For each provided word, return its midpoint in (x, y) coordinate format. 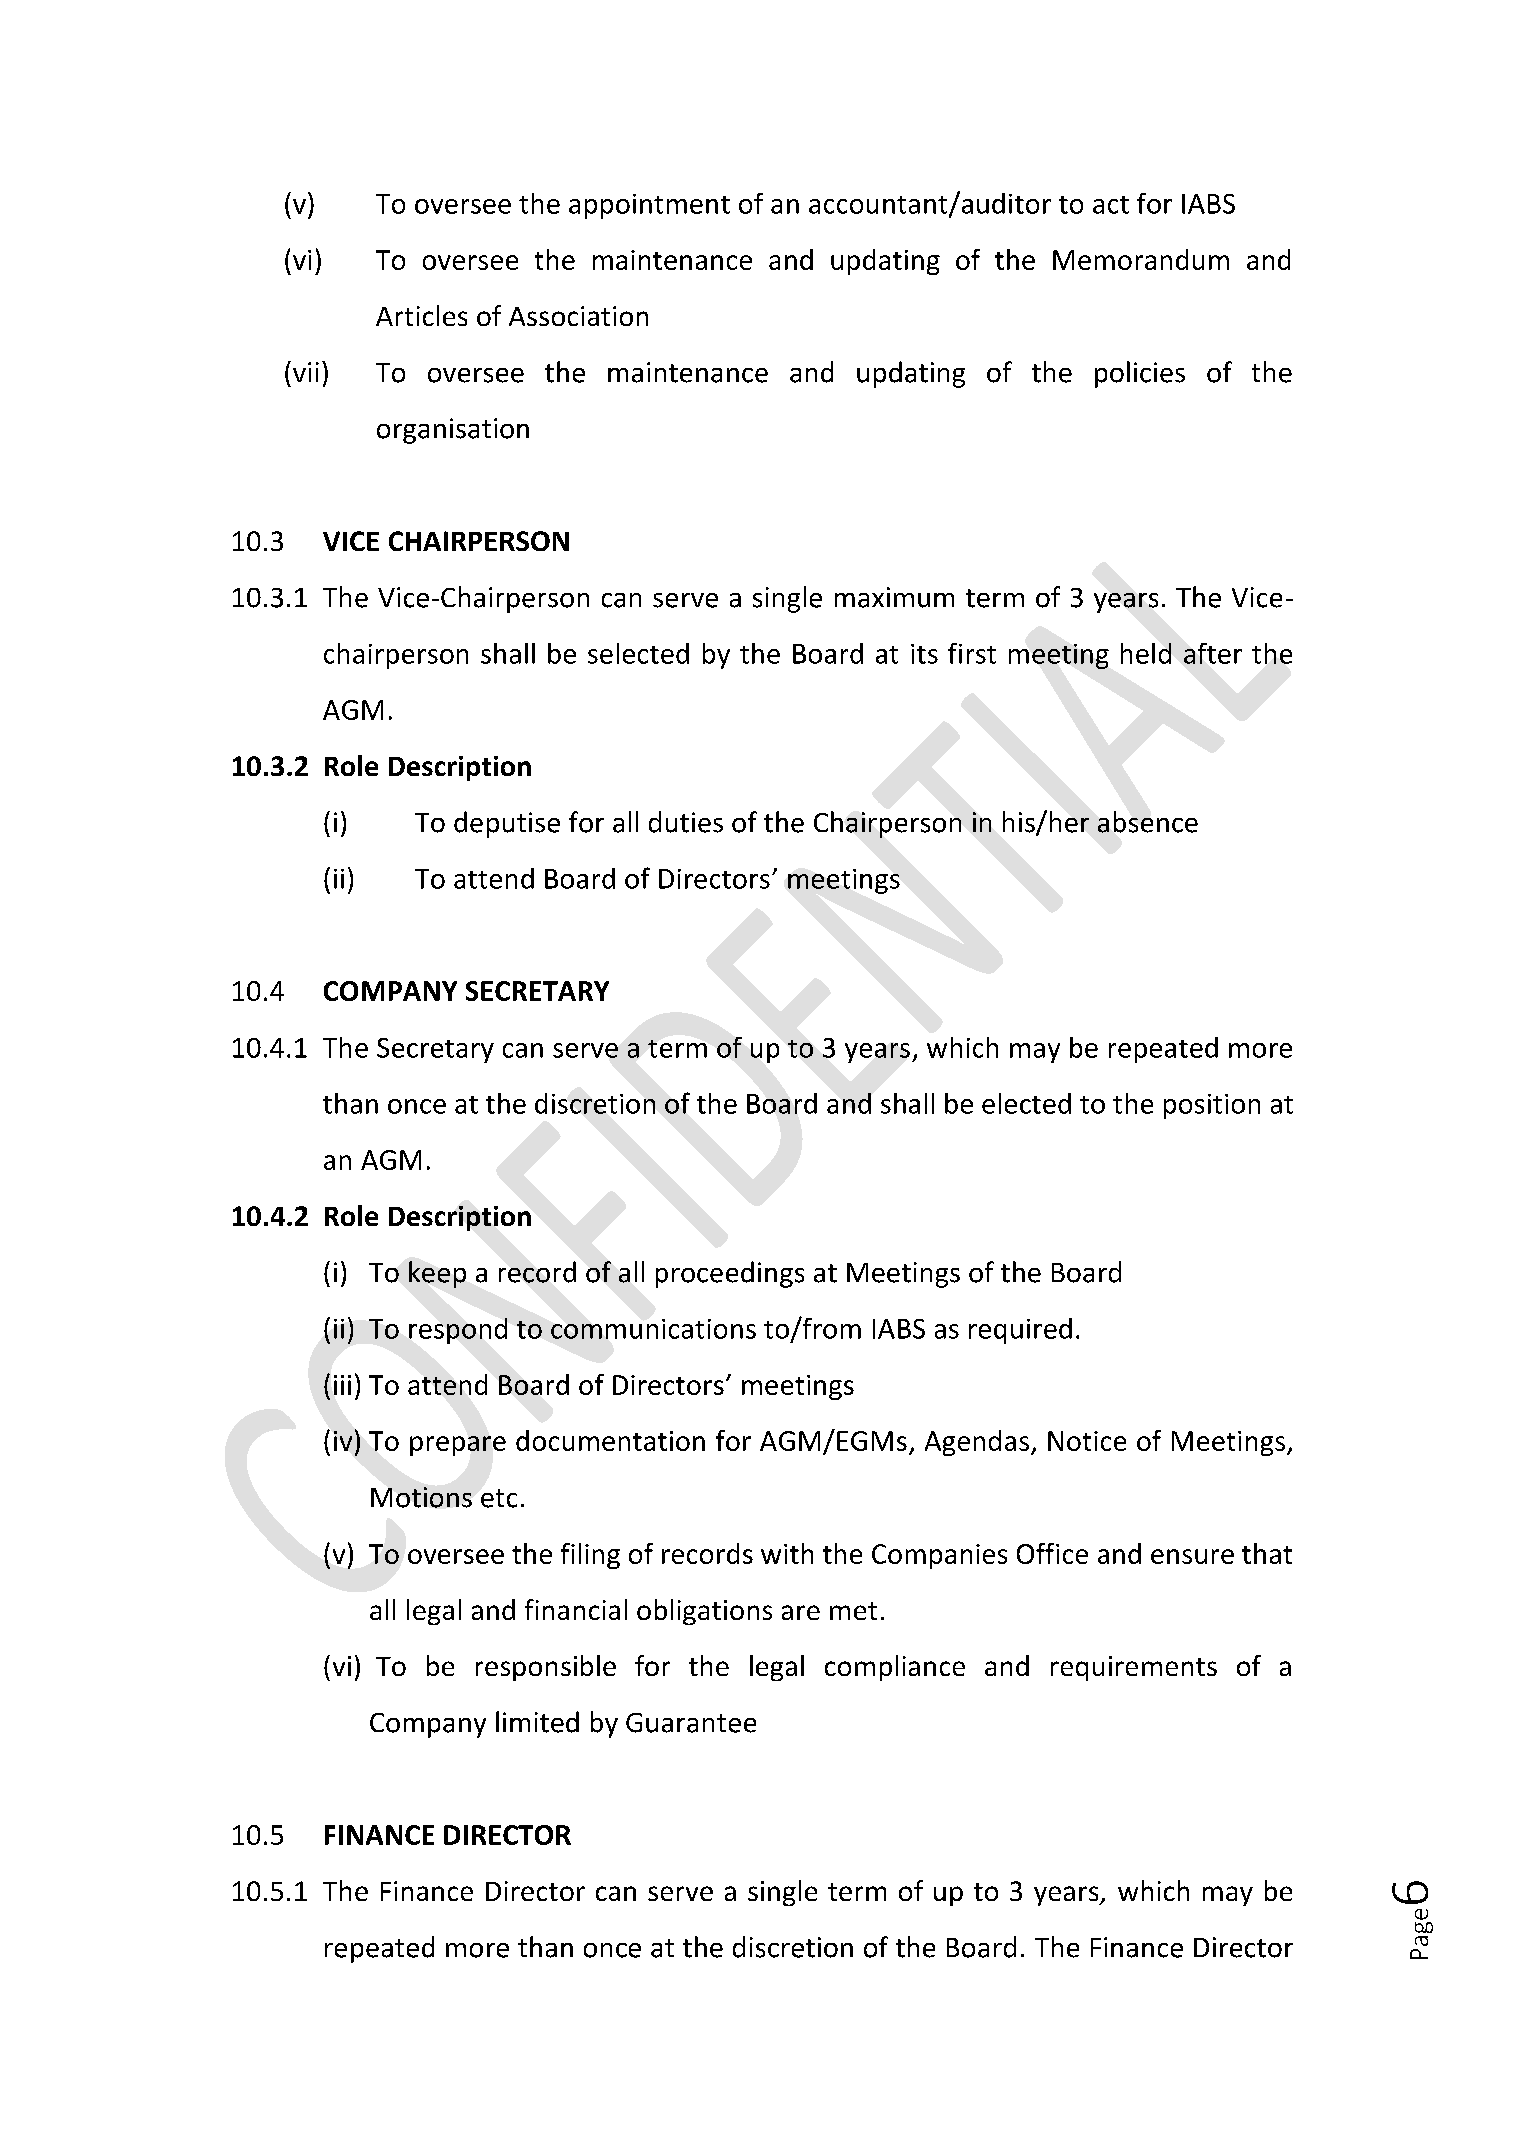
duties (686, 822)
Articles (421, 315)
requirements (1134, 1668)
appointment (649, 206)
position (1212, 1106)
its (924, 654)
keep (437, 1274)
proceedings (730, 1274)
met (853, 1611)
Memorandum (1141, 259)
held (1146, 653)
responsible (546, 1668)
